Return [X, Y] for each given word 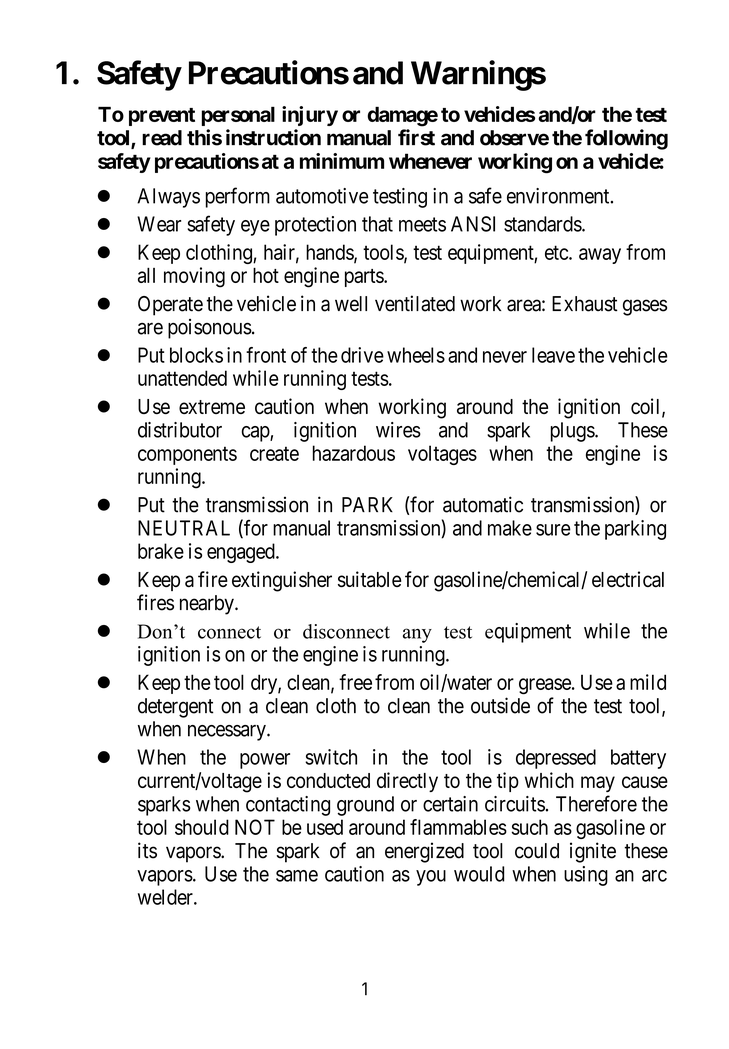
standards [543, 224]
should [202, 827]
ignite [593, 852]
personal [238, 116]
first [416, 137]
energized [424, 852]
